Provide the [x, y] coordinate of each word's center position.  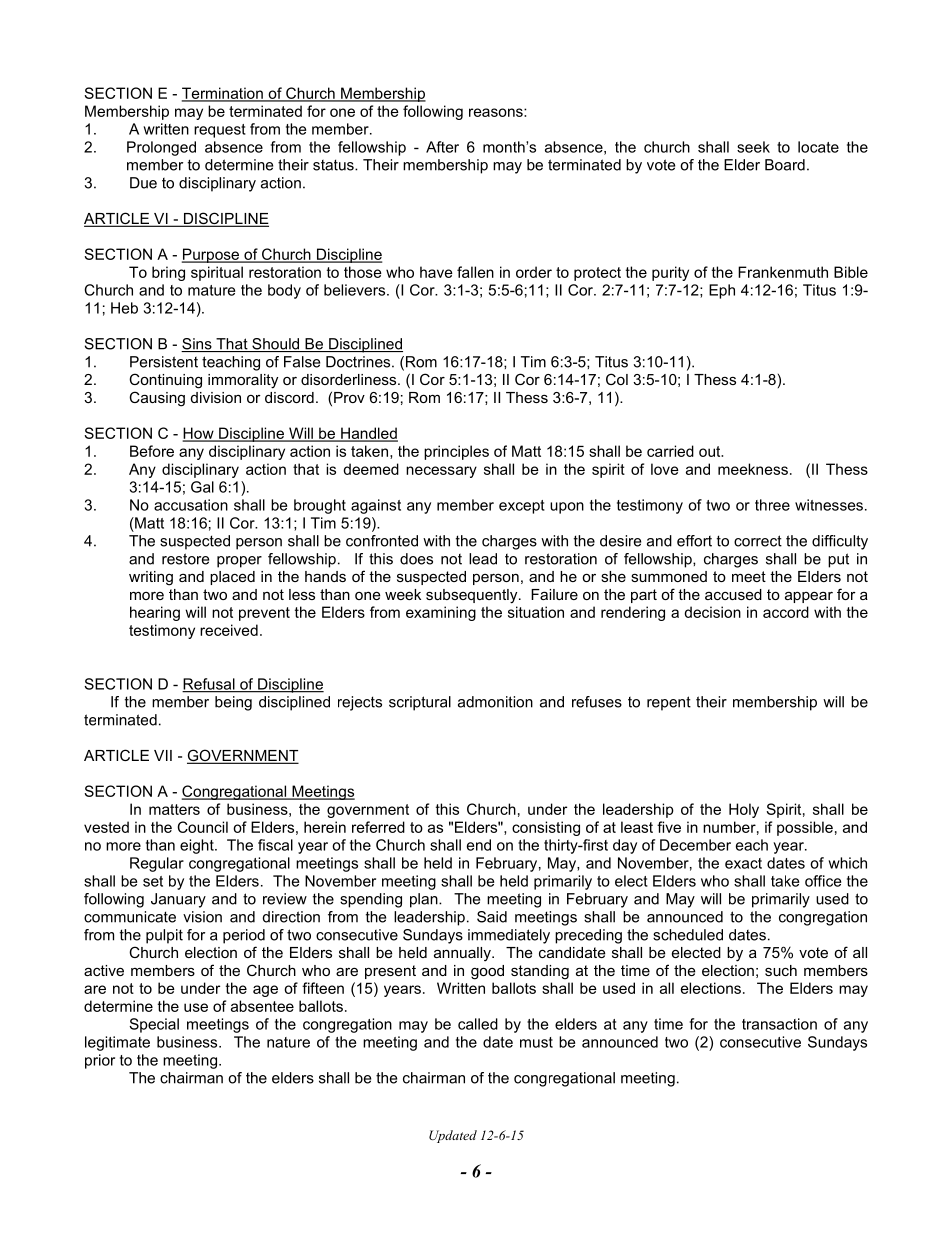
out [711, 451]
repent [669, 703]
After [442, 147]
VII [163, 755]
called [478, 1024]
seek [753, 147]
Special [154, 1025]
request [220, 131]
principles [456, 452]
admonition [495, 702]
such [781, 970]
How [199, 434]
